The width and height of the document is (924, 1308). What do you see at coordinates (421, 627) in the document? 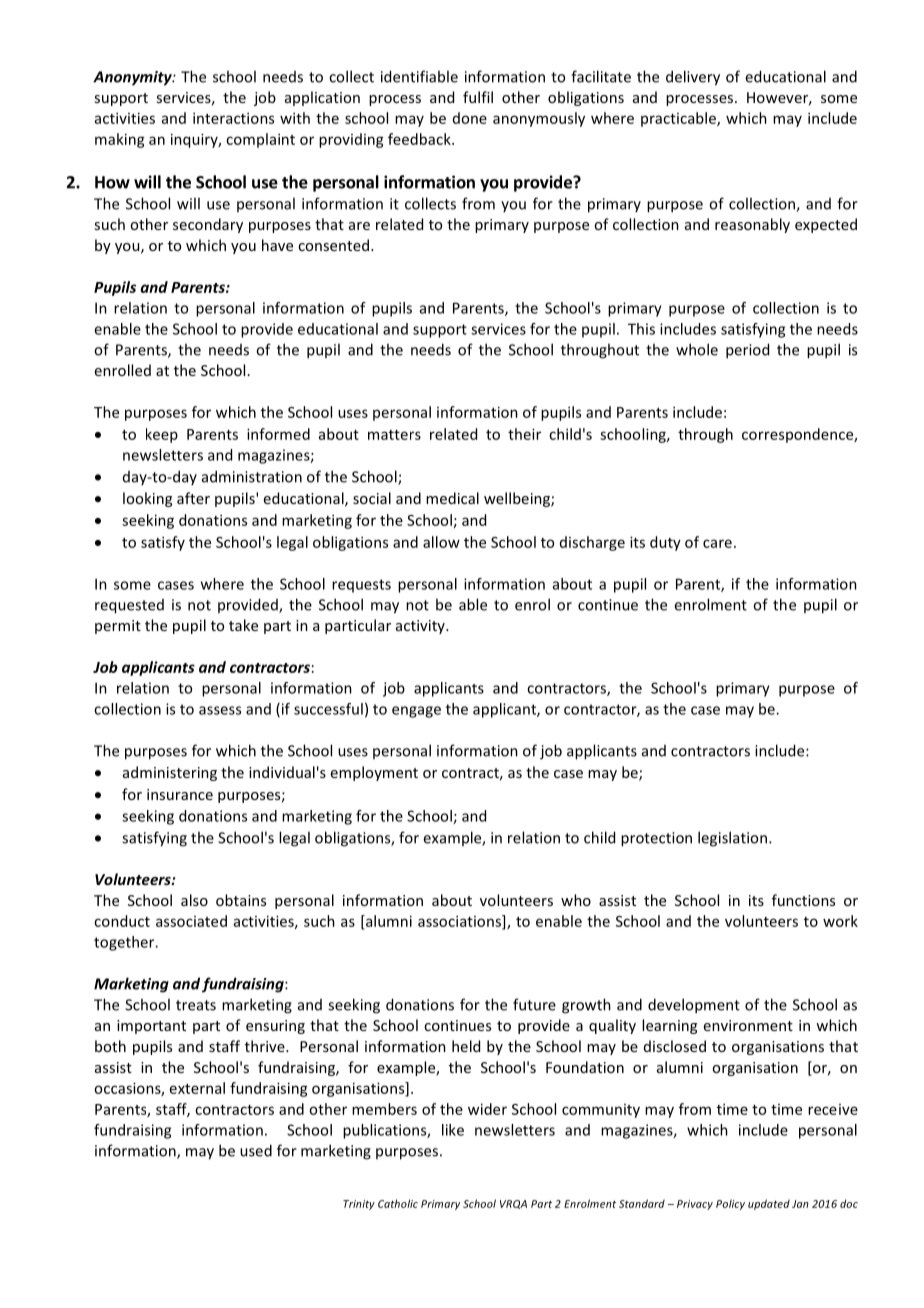
I see `activity` at bounding box center [421, 627].
